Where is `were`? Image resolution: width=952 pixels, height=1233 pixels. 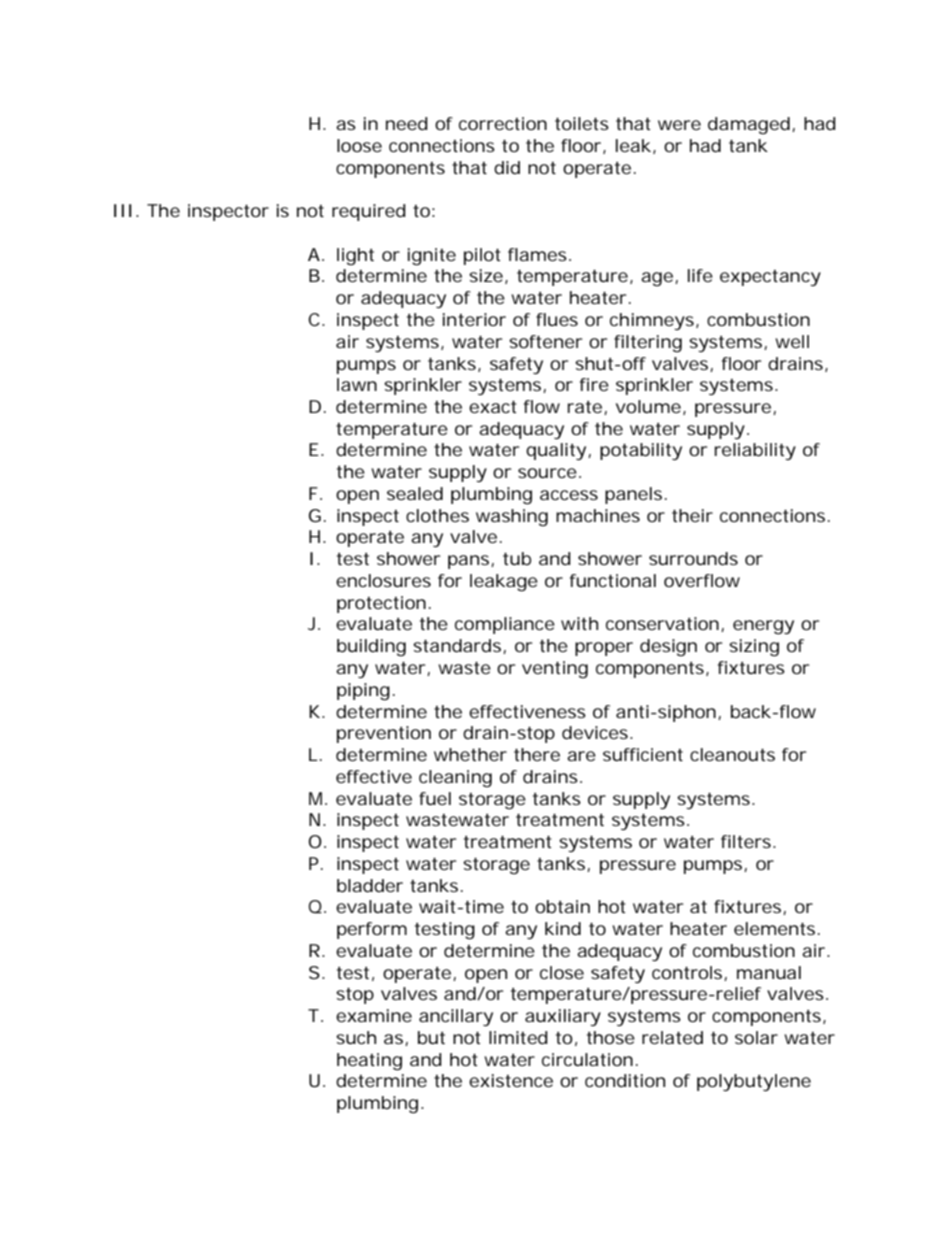 were is located at coordinates (679, 125).
